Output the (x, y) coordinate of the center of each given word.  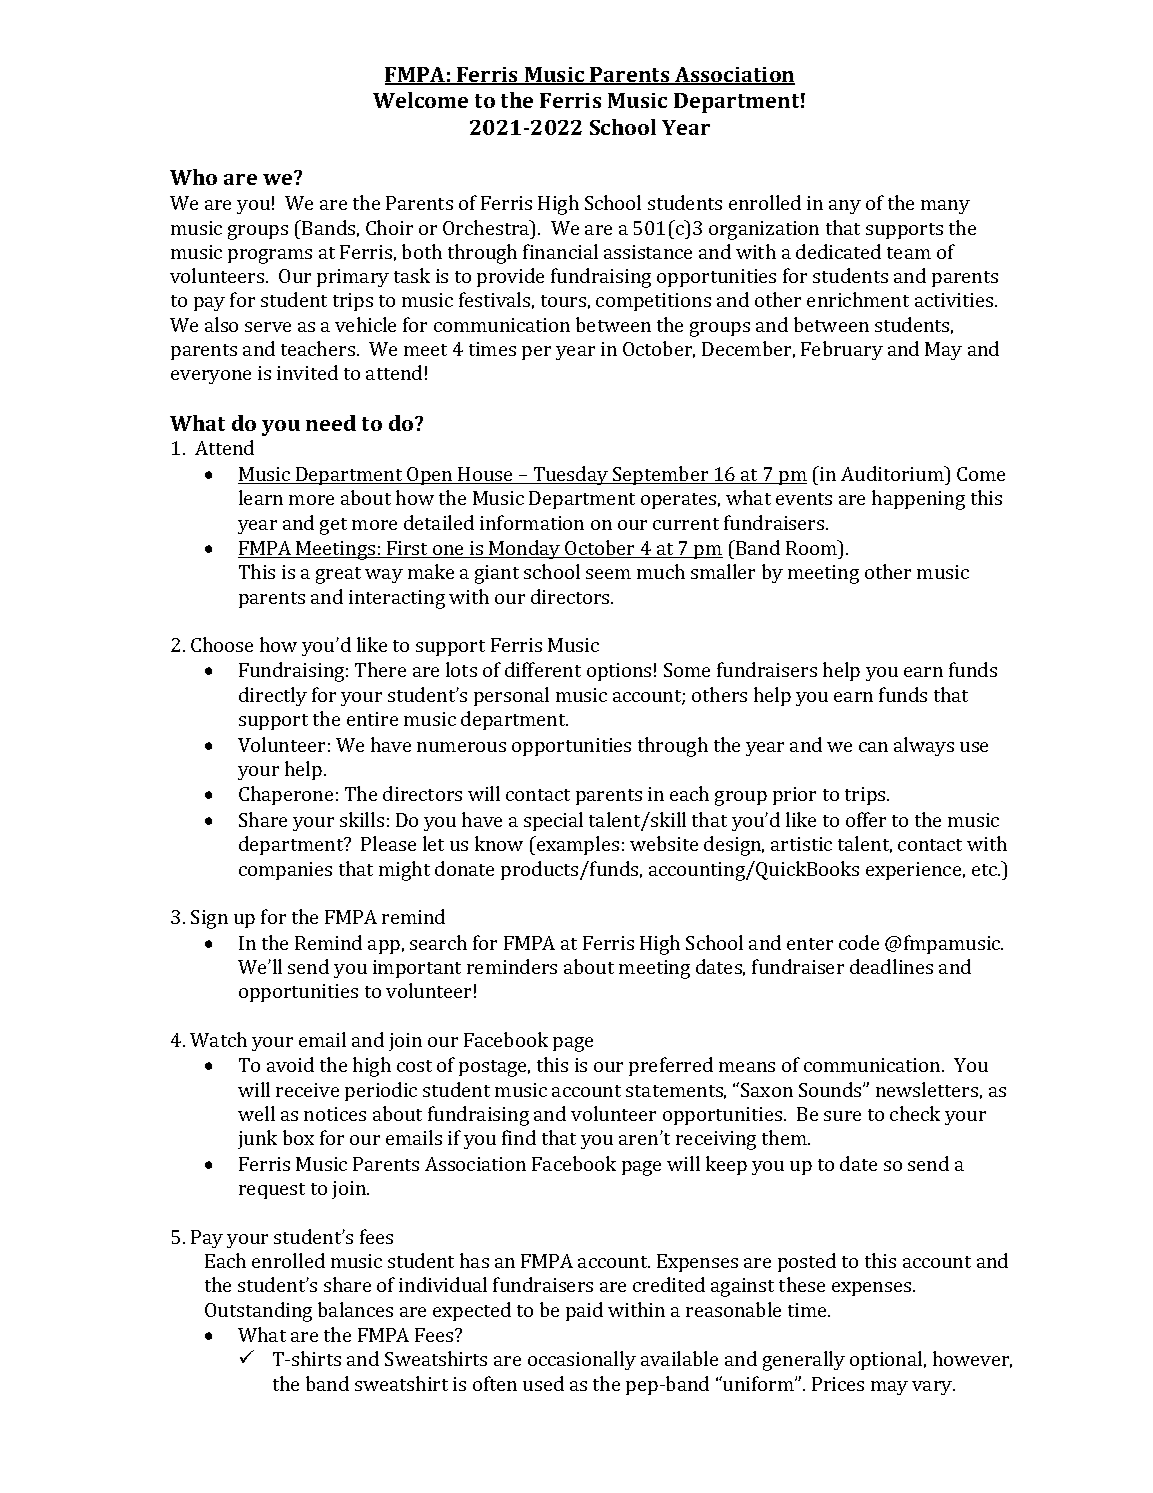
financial (560, 251)
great (338, 575)
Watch (218, 1039)
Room (812, 547)
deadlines (891, 966)
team (909, 253)
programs (270, 256)
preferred (671, 1066)
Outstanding (258, 1312)
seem (608, 574)
